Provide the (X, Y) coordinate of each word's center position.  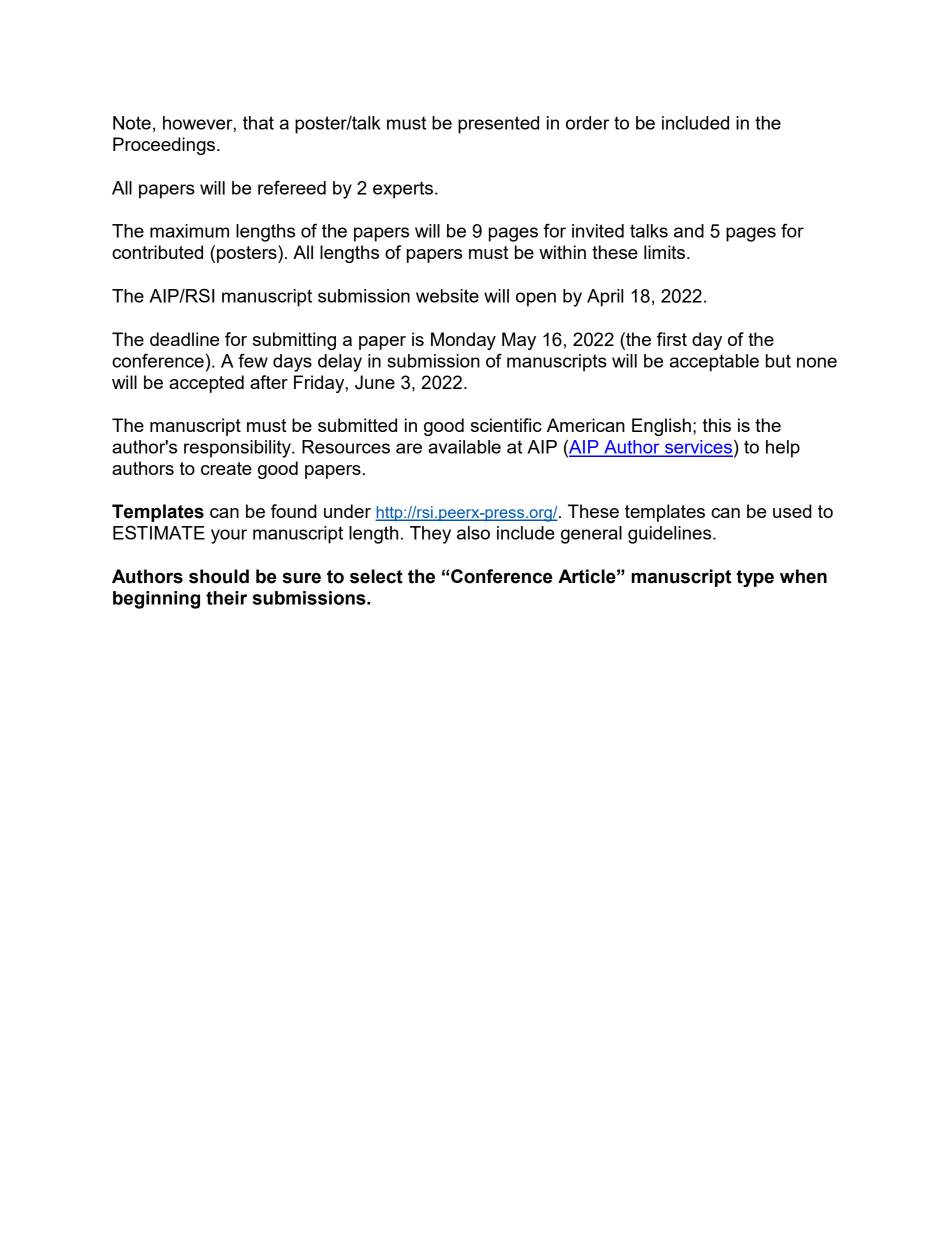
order (587, 123)
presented (498, 125)
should (219, 576)
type (755, 578)
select (376, 576)
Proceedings (165, 146)
